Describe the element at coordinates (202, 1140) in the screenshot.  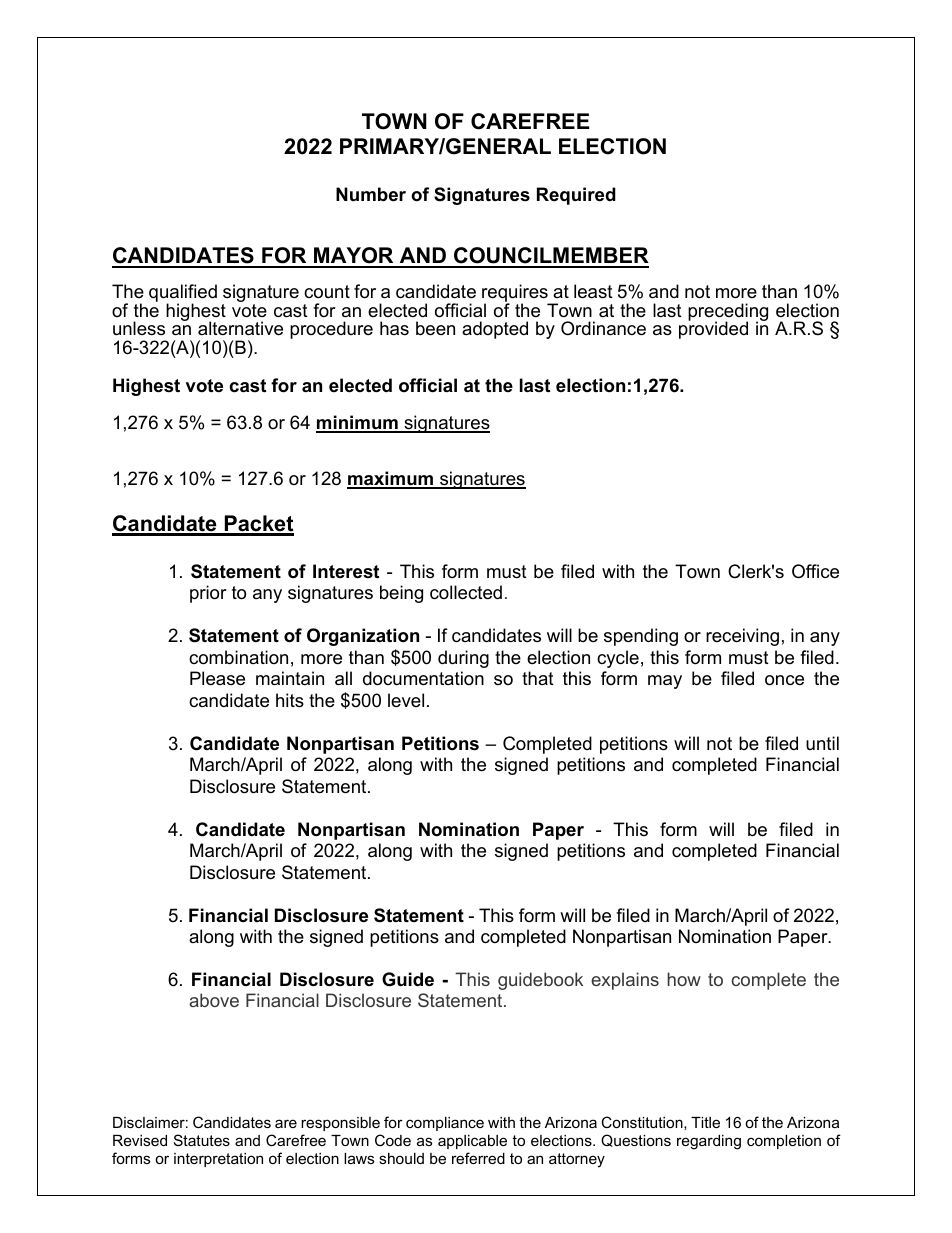
I see `Statutes` at that location.
